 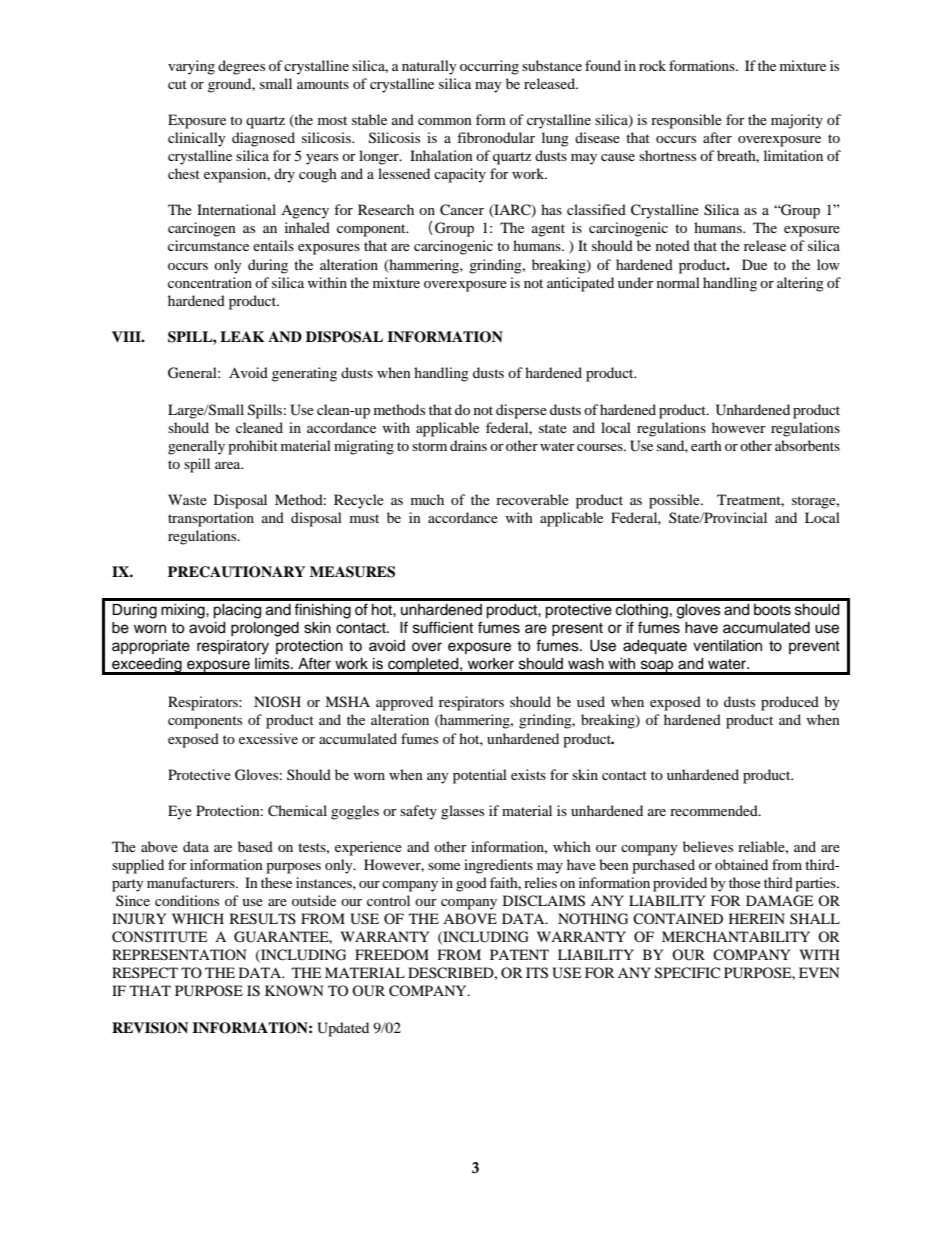 What do you see at coordinates (797, 121) in the screenshot?
I see `majority` at bounding box center [797, 121].
